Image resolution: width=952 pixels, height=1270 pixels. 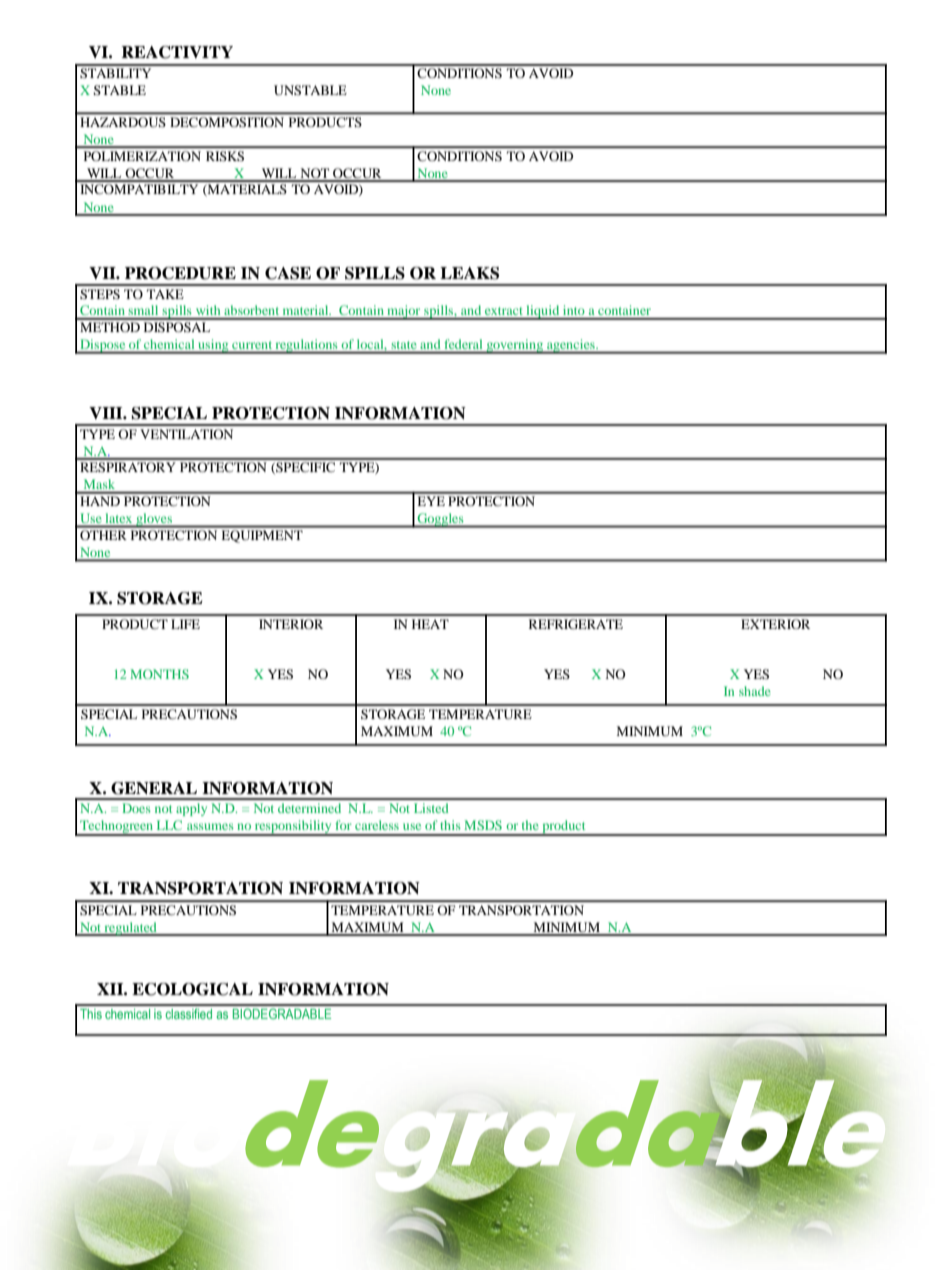 What do you see at coordinates (177, 52) in the document?
I see `REACTIVITY` at bounding box center [177, 52].
